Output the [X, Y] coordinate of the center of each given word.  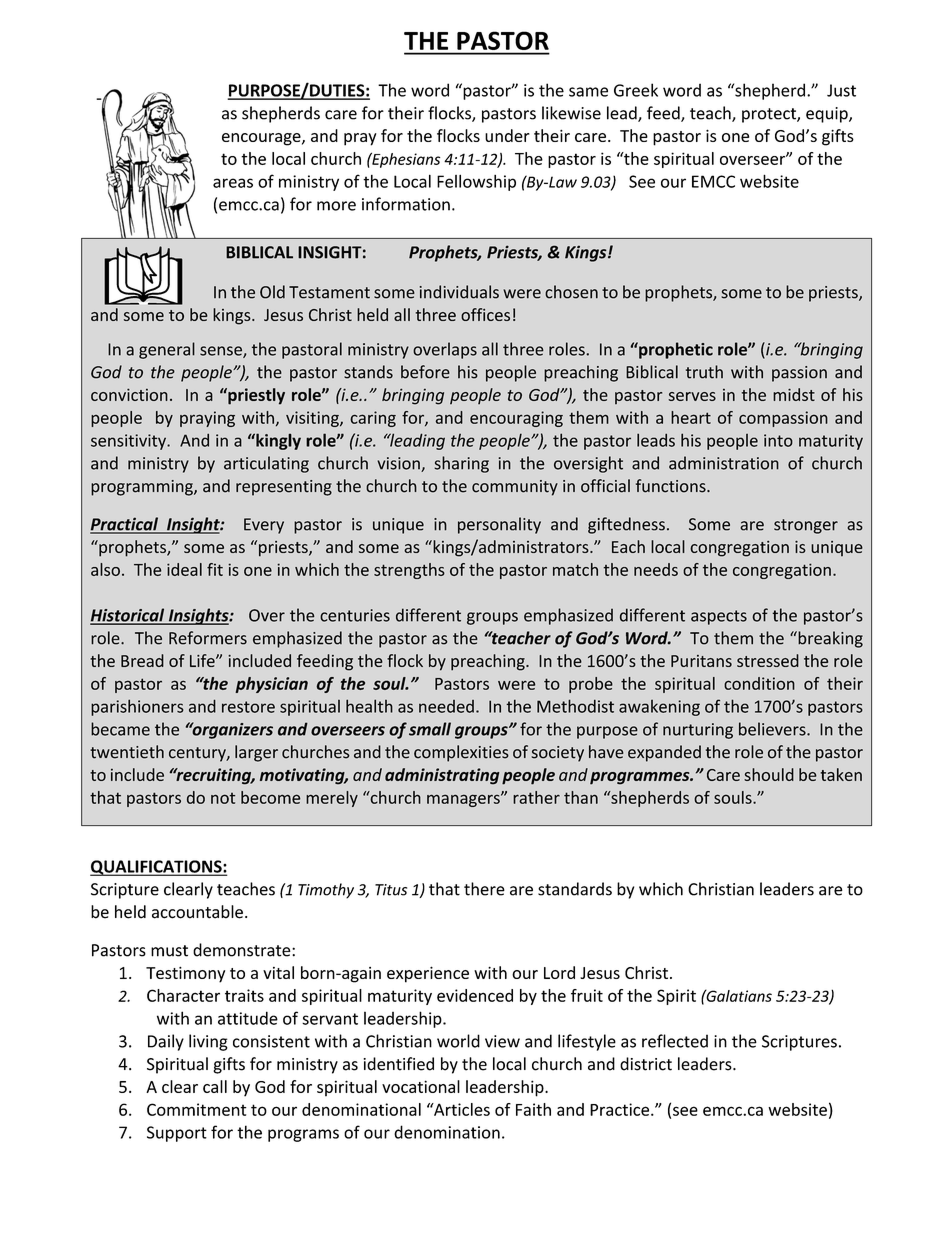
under [507, 135]
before [425, 372]
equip [828, 115]
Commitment [197, 1109]
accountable [197, 912]
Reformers [208, 638]
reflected [675, 1041]
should [769, 774]
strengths [409, 571]
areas [233, 183]
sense [222, 352]
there [484, 889]
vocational [421, 1086]
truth [704, 372]
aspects [719, 617]
